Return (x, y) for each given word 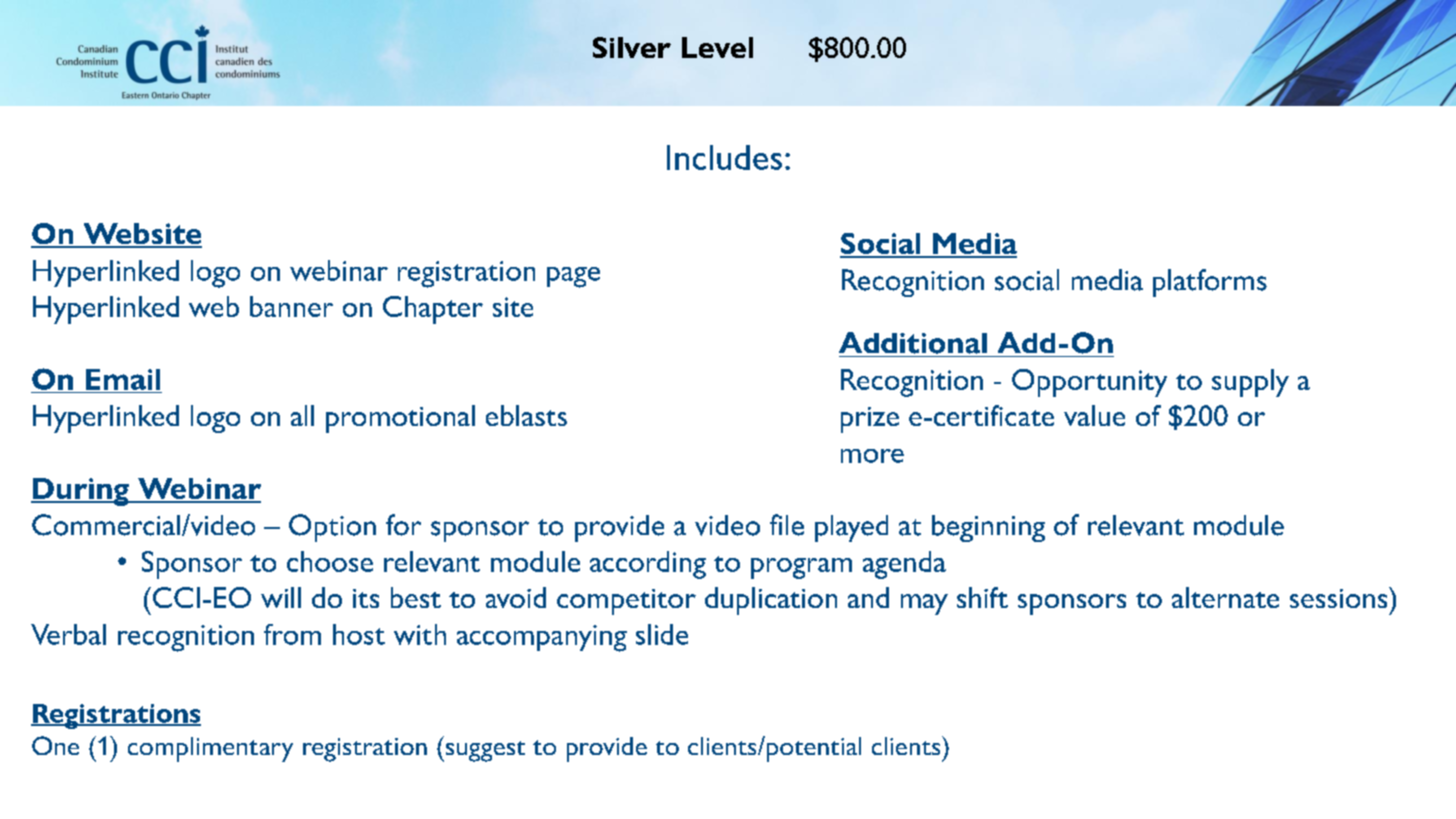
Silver (632, 47)
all (302, 415)
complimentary (210, 749)
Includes (724, 157)
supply (1250, 383)
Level (717, 47)
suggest (484, 751)
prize (870, 420)
